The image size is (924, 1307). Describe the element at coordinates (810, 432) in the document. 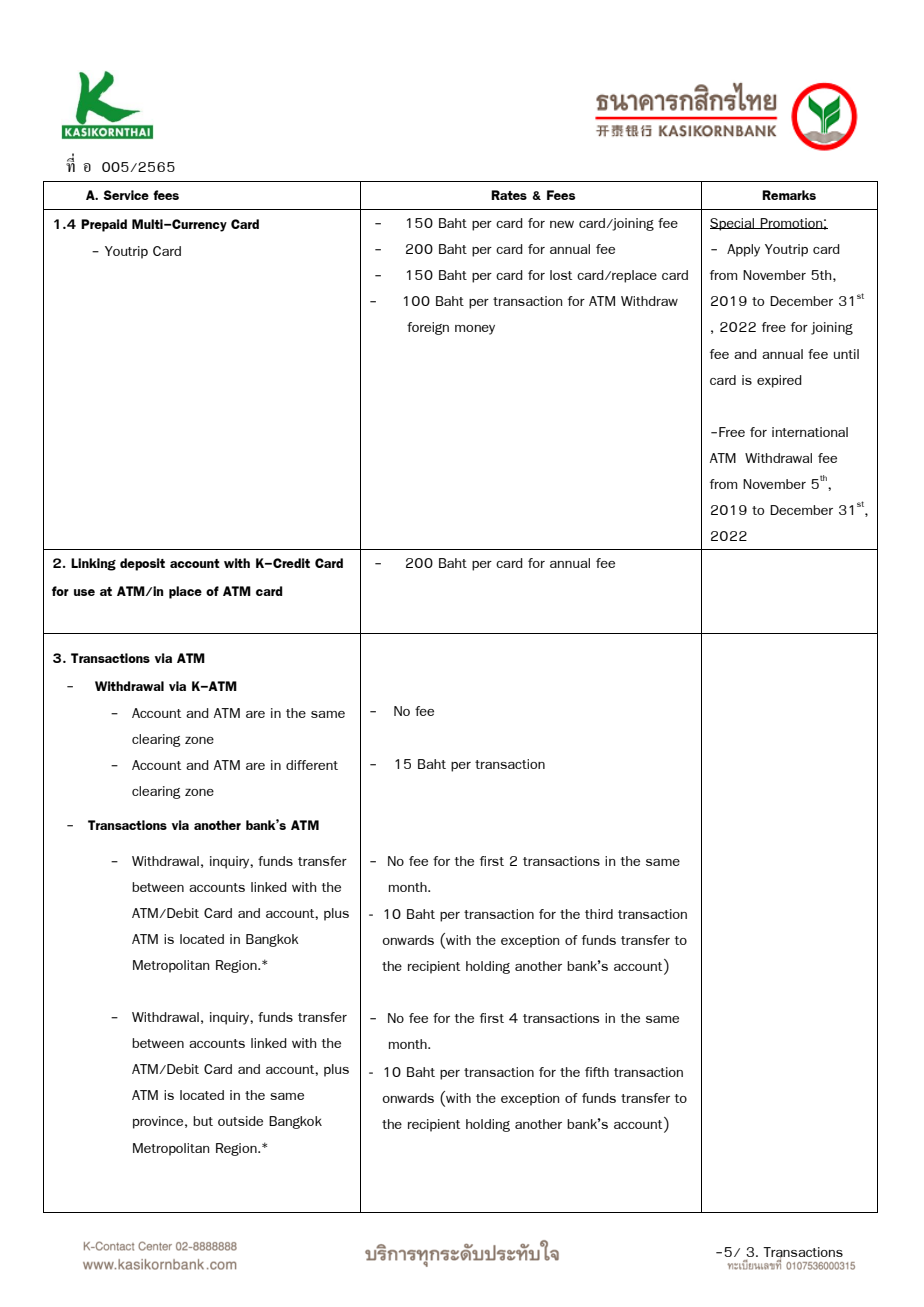

I see `international` at that location.
